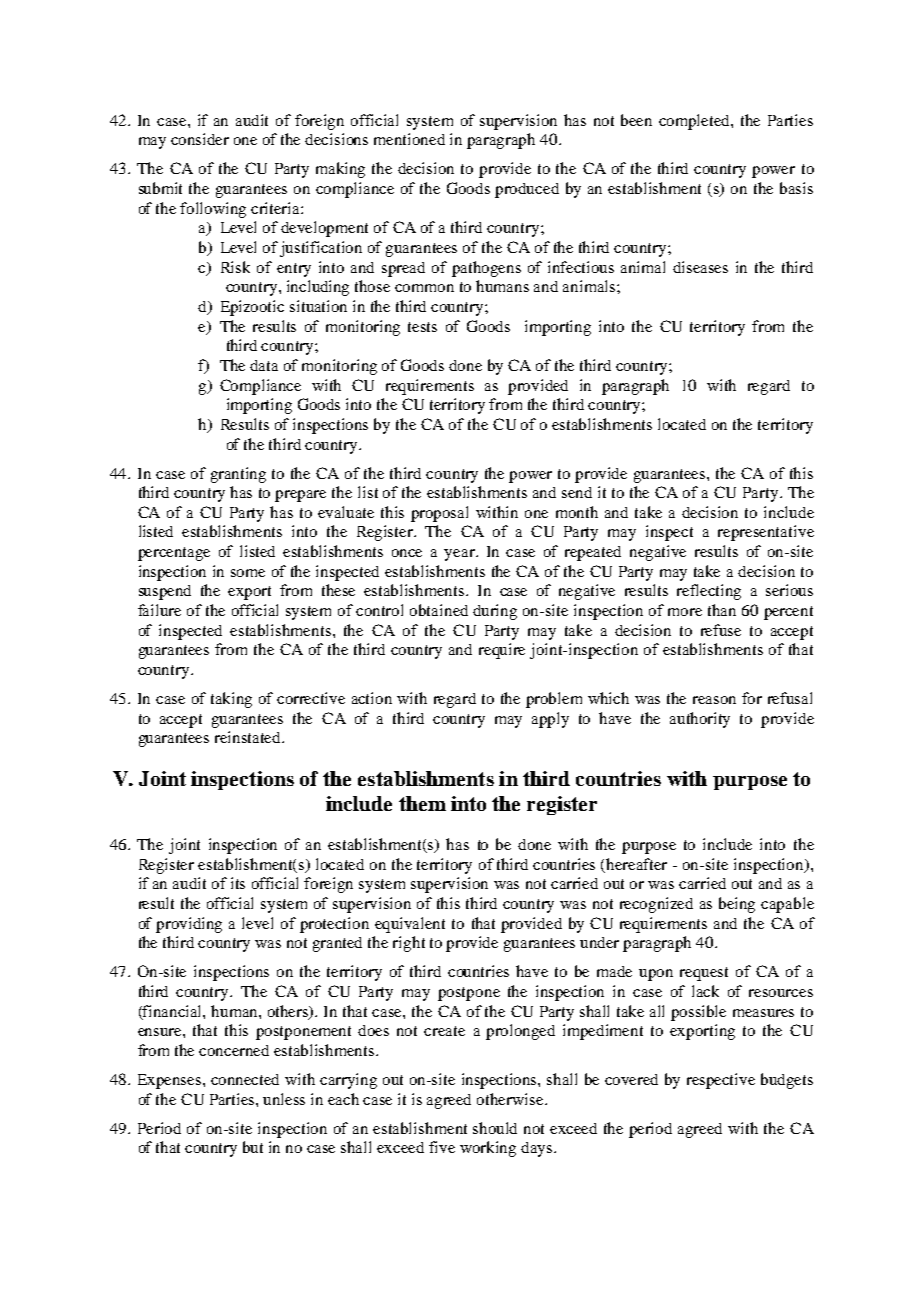 The height and width of the page is (1308, 924). What do you see at coordinates (721, 630) in the page?
I see `refuse` at bounding box center [721, 630].
